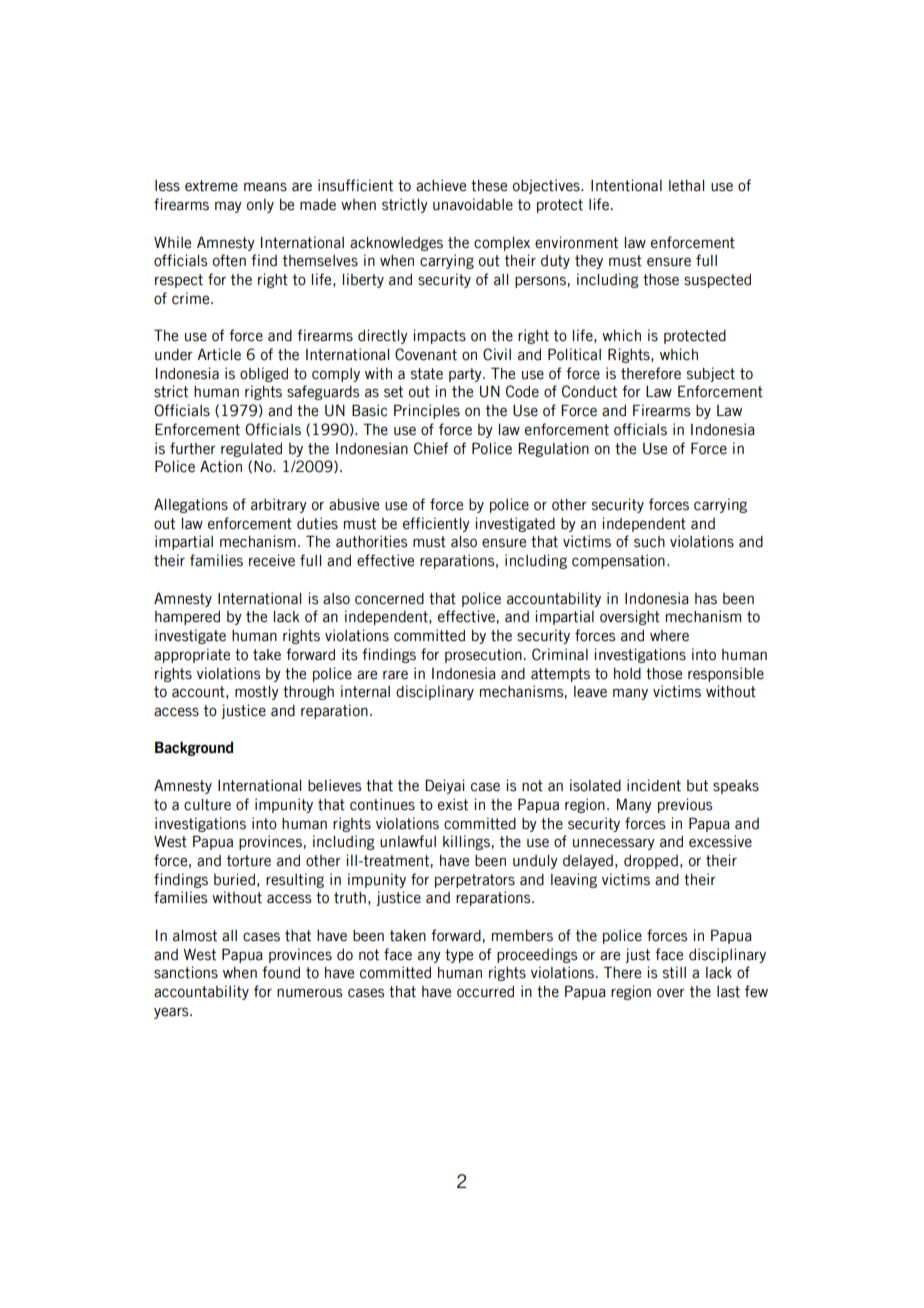  What do you see at coordinates (686, 186) in the document?
I see `lethal` at bounding box center [686, 186].
